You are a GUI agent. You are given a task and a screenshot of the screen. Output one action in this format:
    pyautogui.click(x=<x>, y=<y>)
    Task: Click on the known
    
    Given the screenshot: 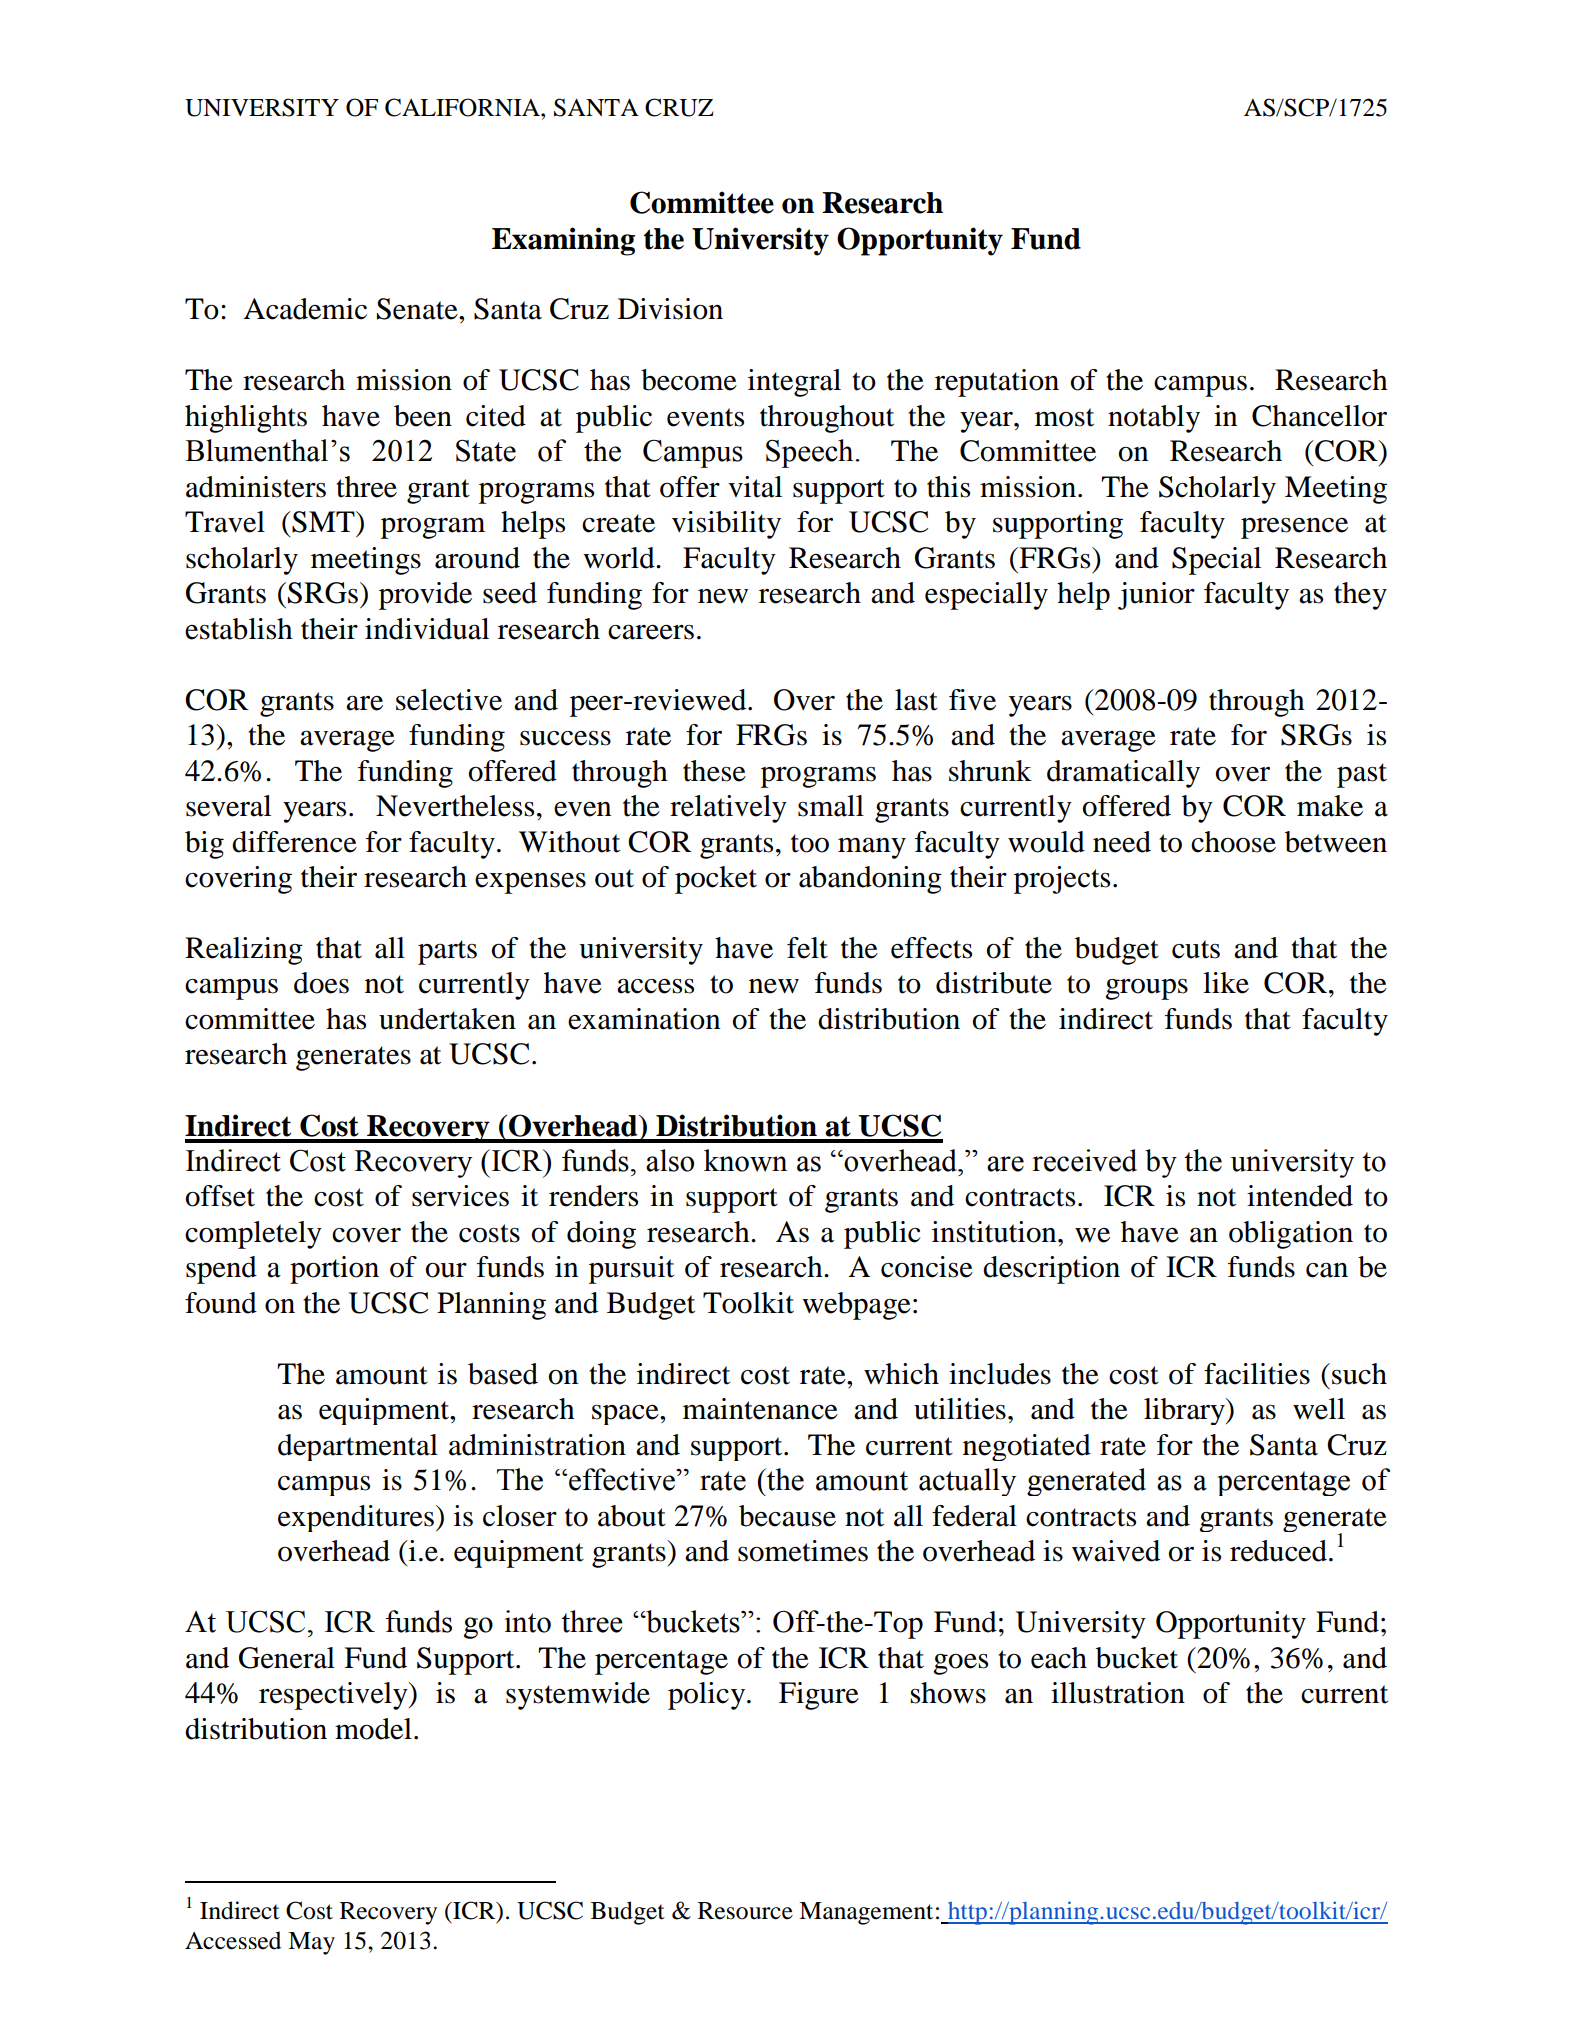 What is the action you would take?
    pyautogui.click(x=745, y=1160)
